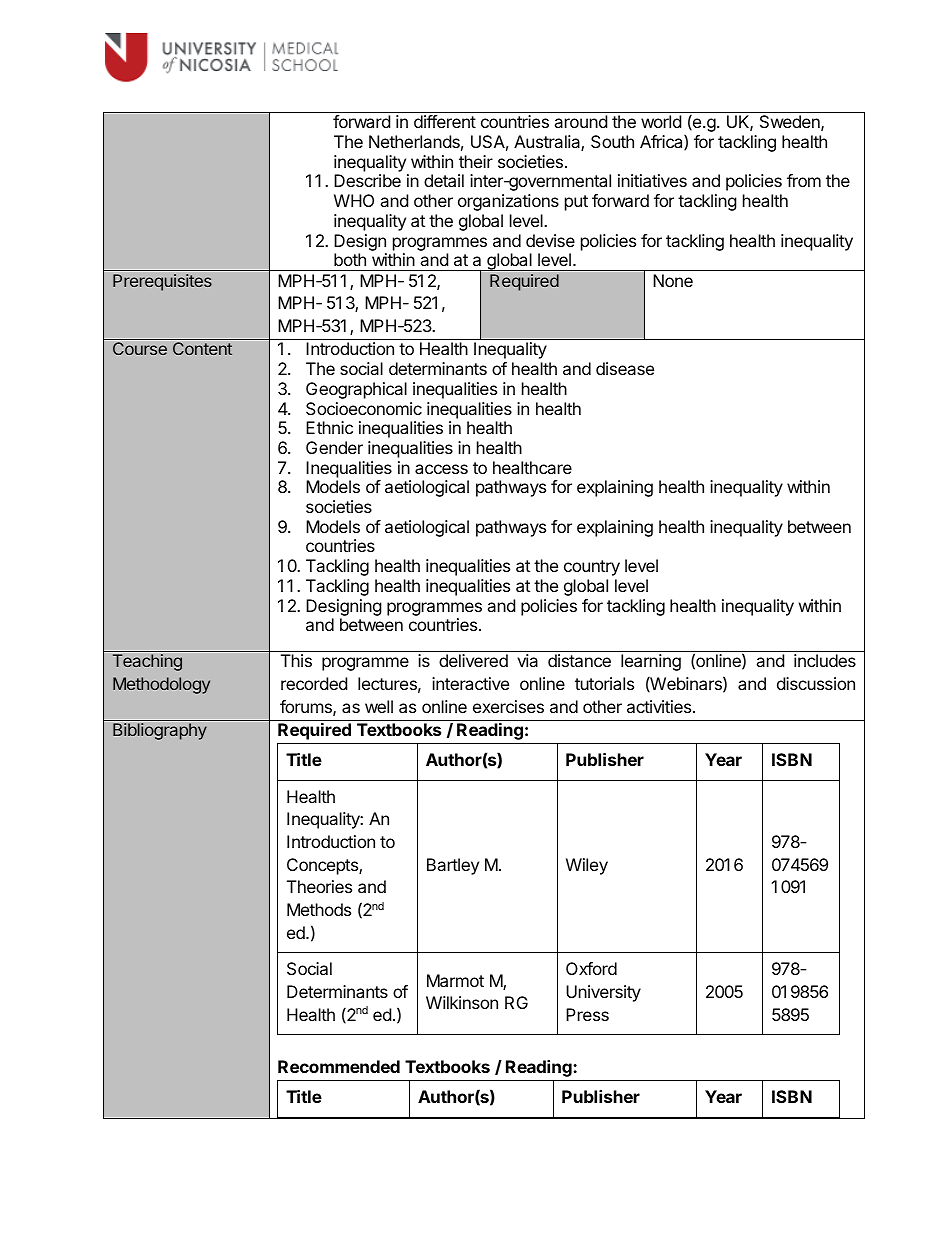 This screenshot has height=1233, width=952. Describe the element at coordinates (296, 660) in the screenshot. I see `This` at that location.
